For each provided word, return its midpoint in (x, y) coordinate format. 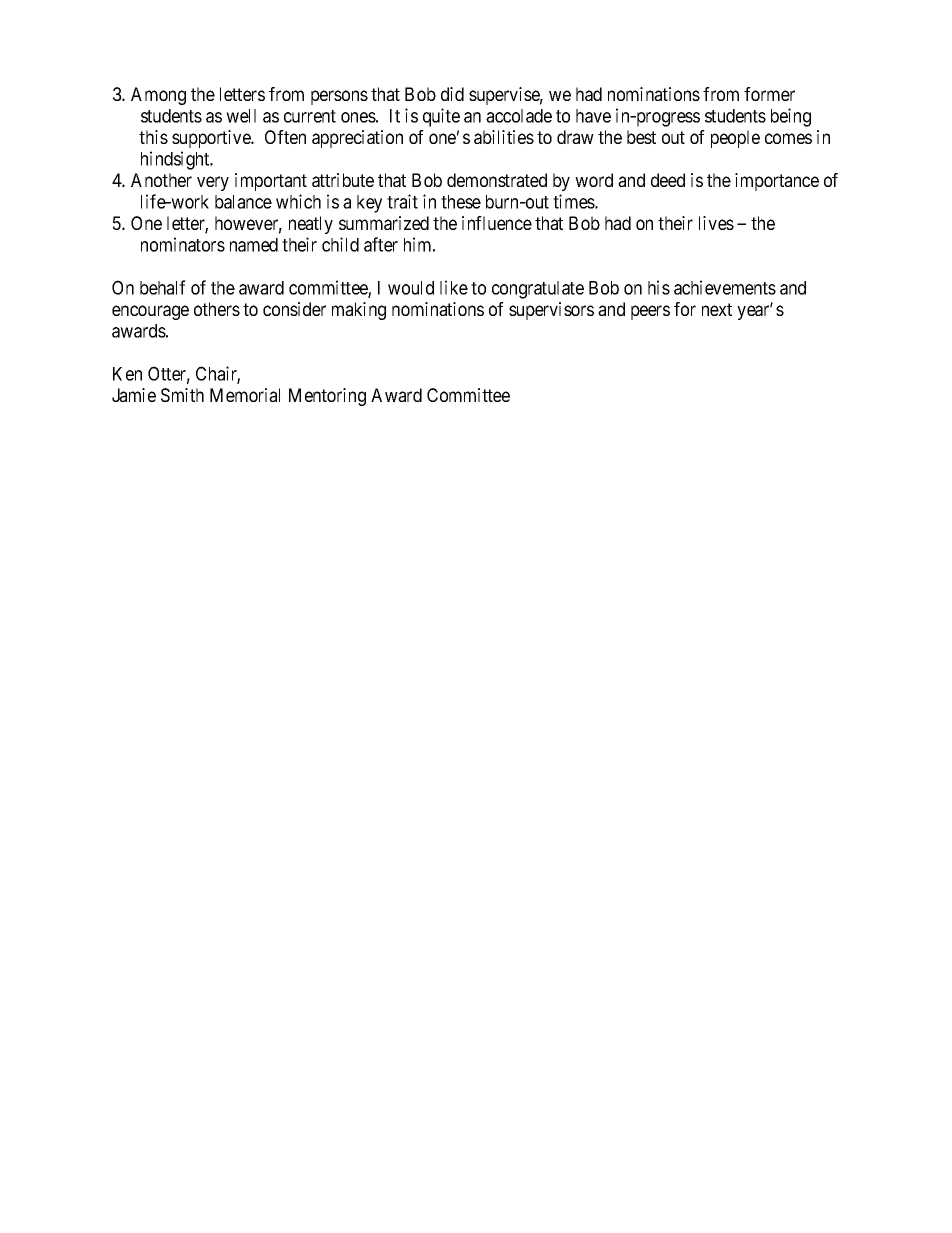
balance (243, 202)
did (452, 94)
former (769, 94)
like (454, 287)
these (461, 202)
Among (158, 96)
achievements (725, 287)
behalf (163, 287)
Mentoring (327, 397)
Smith (182, 395)
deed (668, 180)
